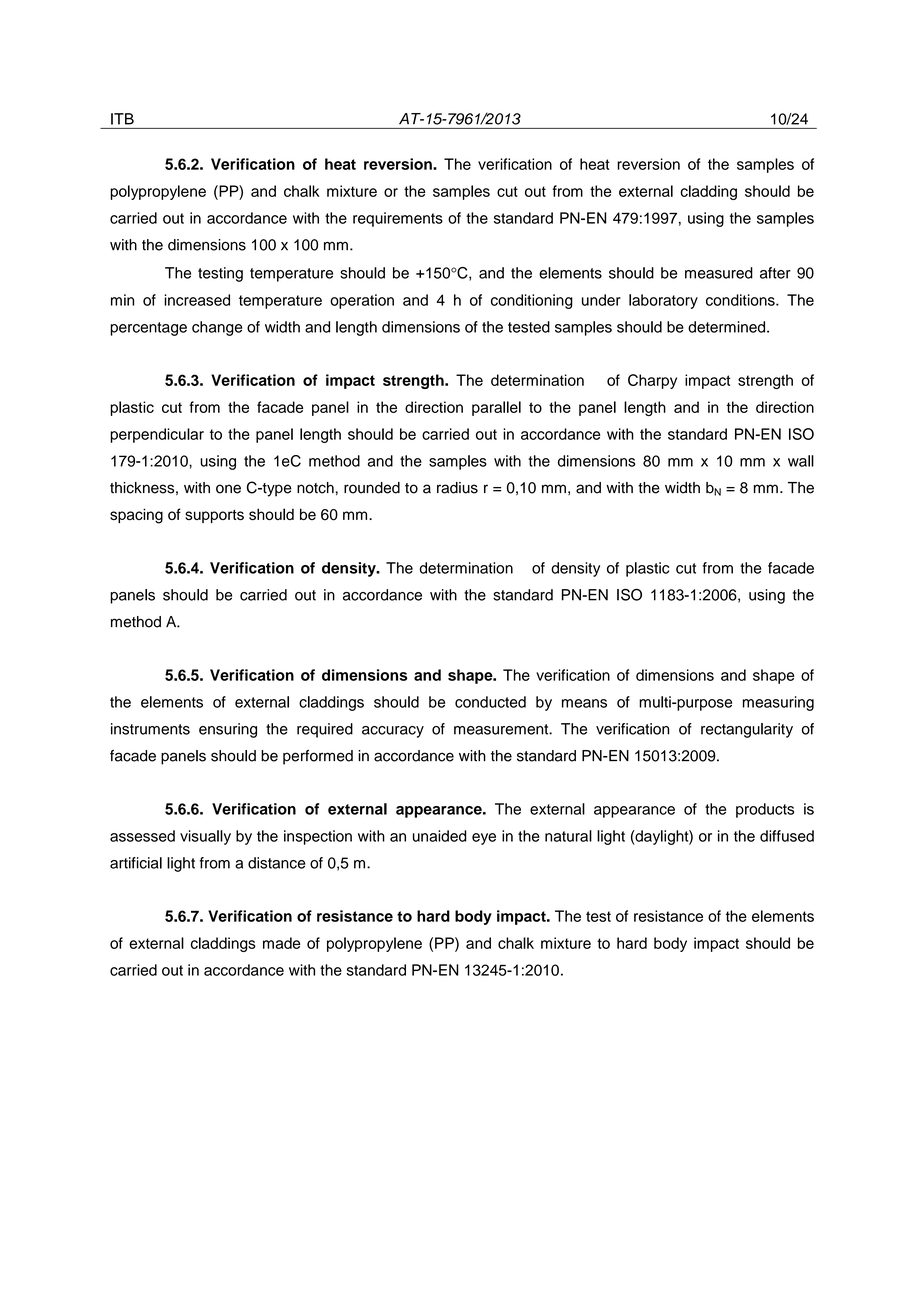 Image resolution: width=924 pixels, height=1308 pixels. I want to click on eye, so click(484, 839).
